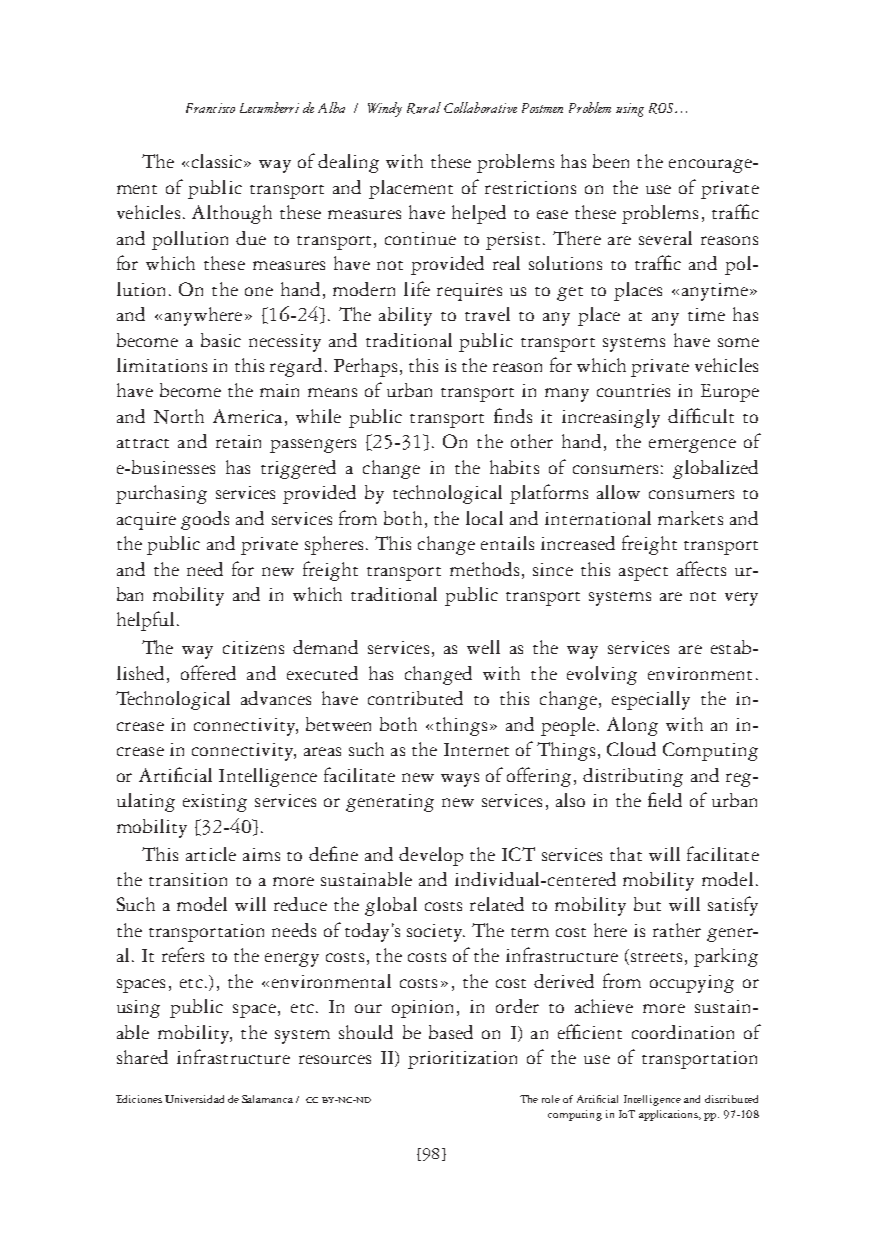 The image size is (875, 1236). Describe the element at coordinates (462, 1060) in the screenshot. I see `prioritization` at that location.
